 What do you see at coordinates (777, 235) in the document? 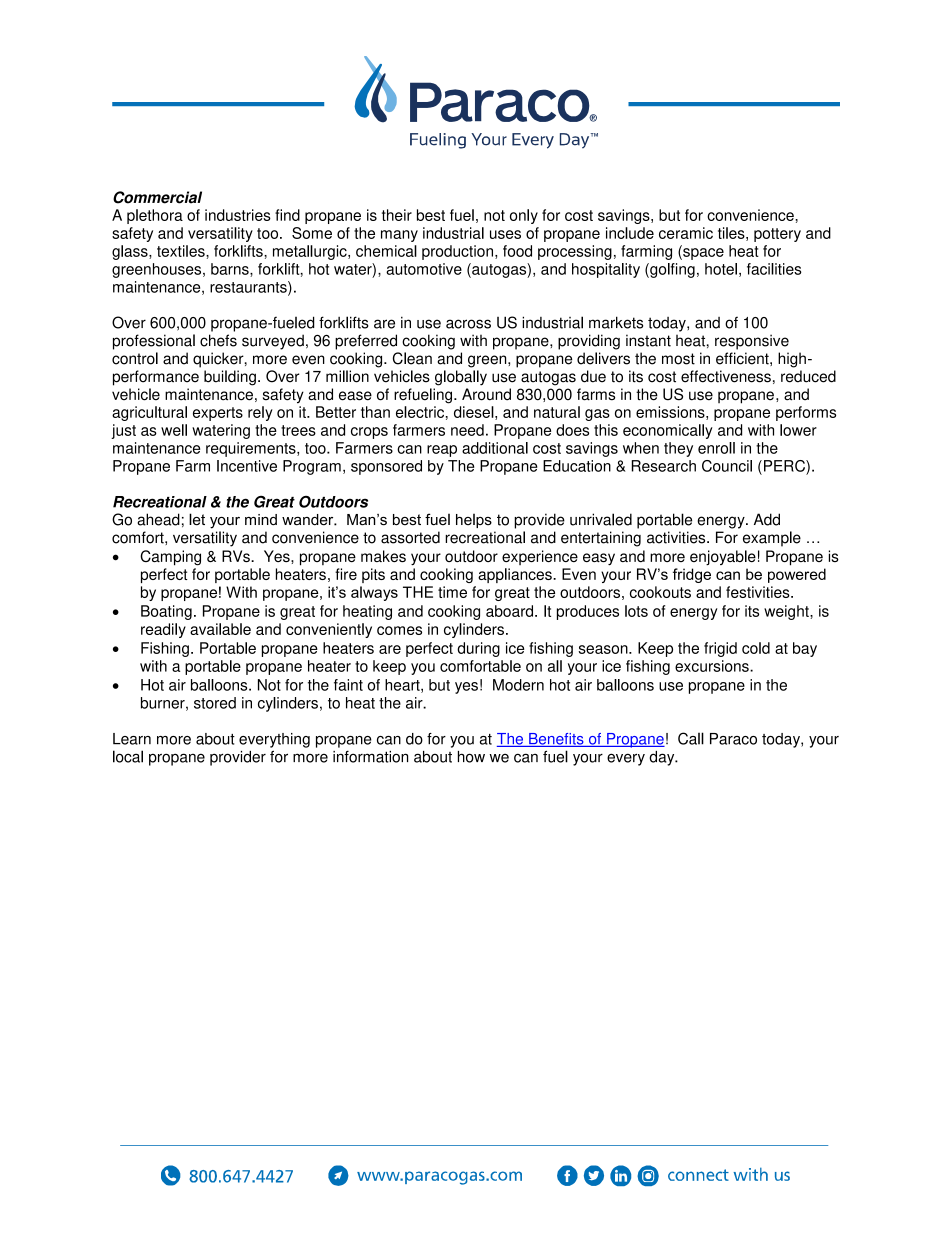
I see `pottery` at bounding box center [777, 235].
